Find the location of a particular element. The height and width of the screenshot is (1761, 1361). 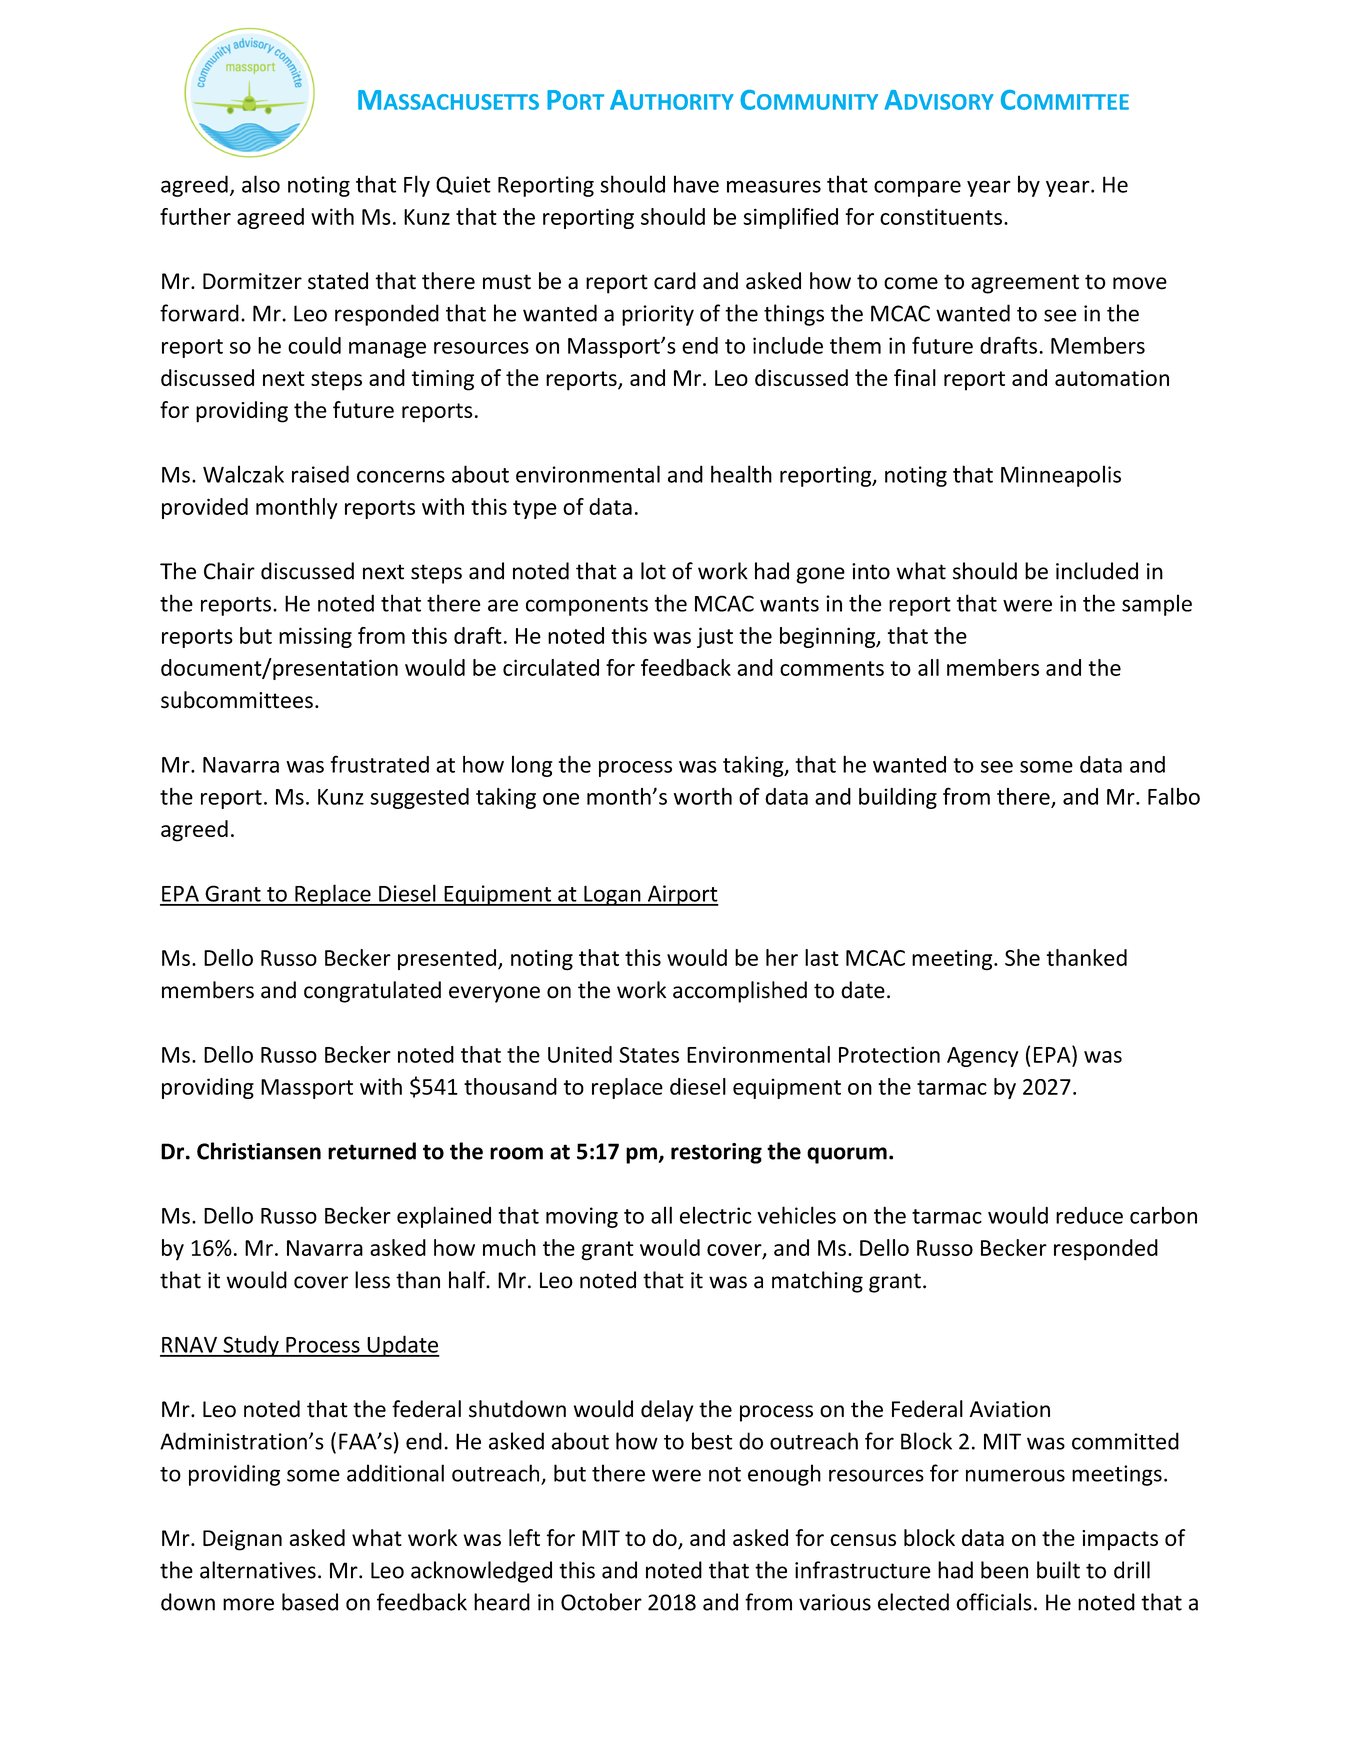

congratulated is located at coordinates (372, 992).
